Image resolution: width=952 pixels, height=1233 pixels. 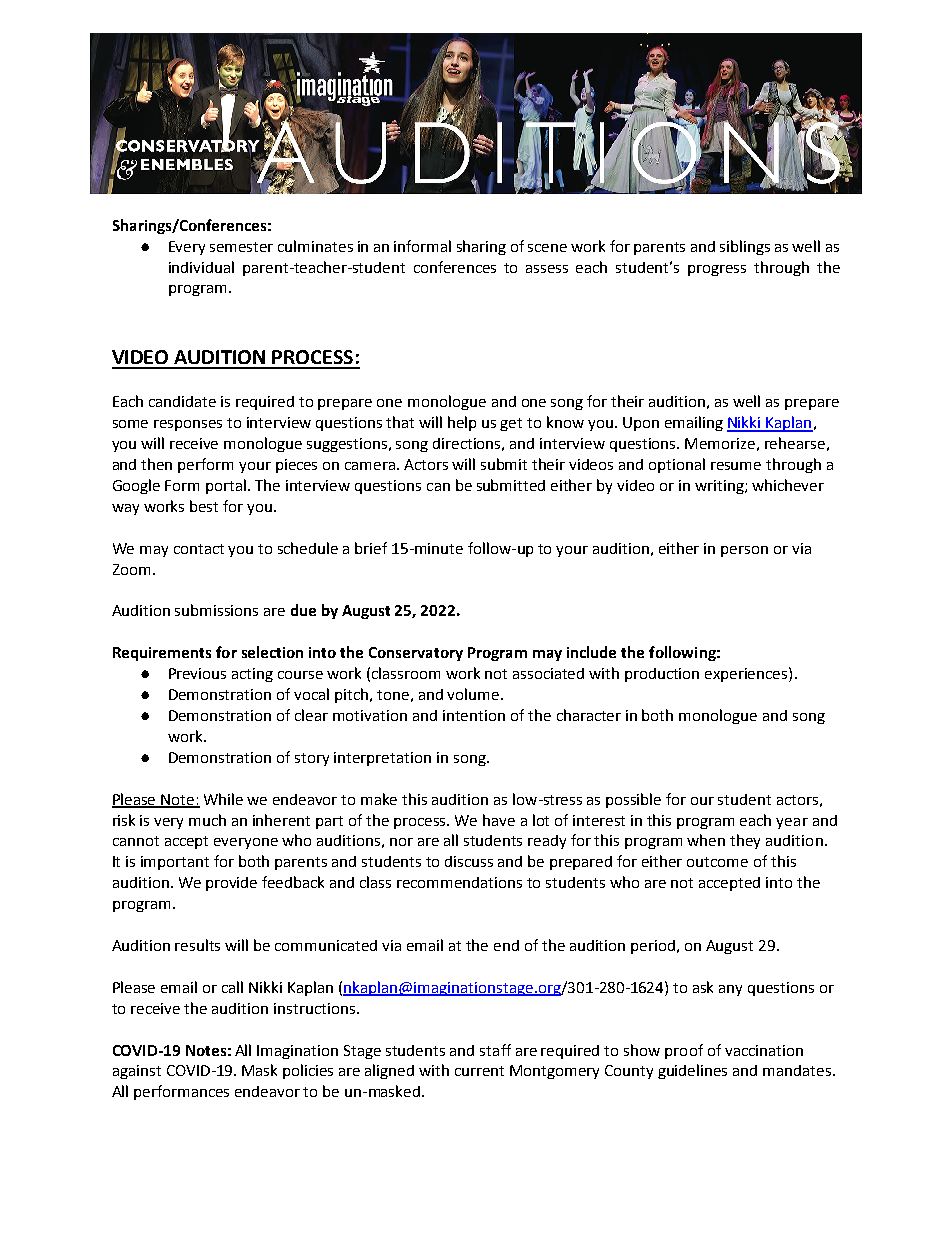 What do you see at coordinates (662, 675) in the screenshot?
I see `production` at bounding box center [662, 675].
